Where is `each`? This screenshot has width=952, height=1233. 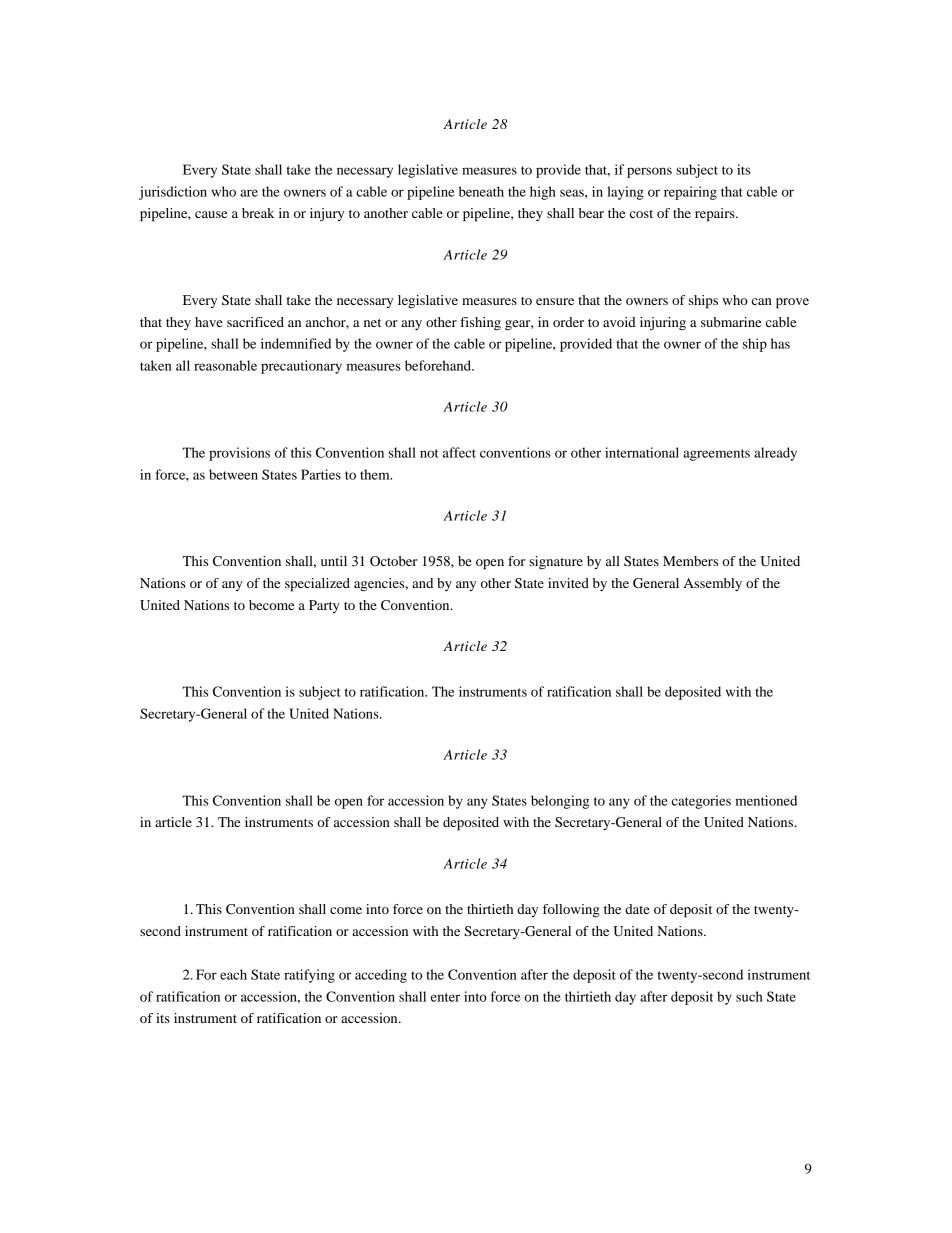
each is located at coordinates (233, 974).
